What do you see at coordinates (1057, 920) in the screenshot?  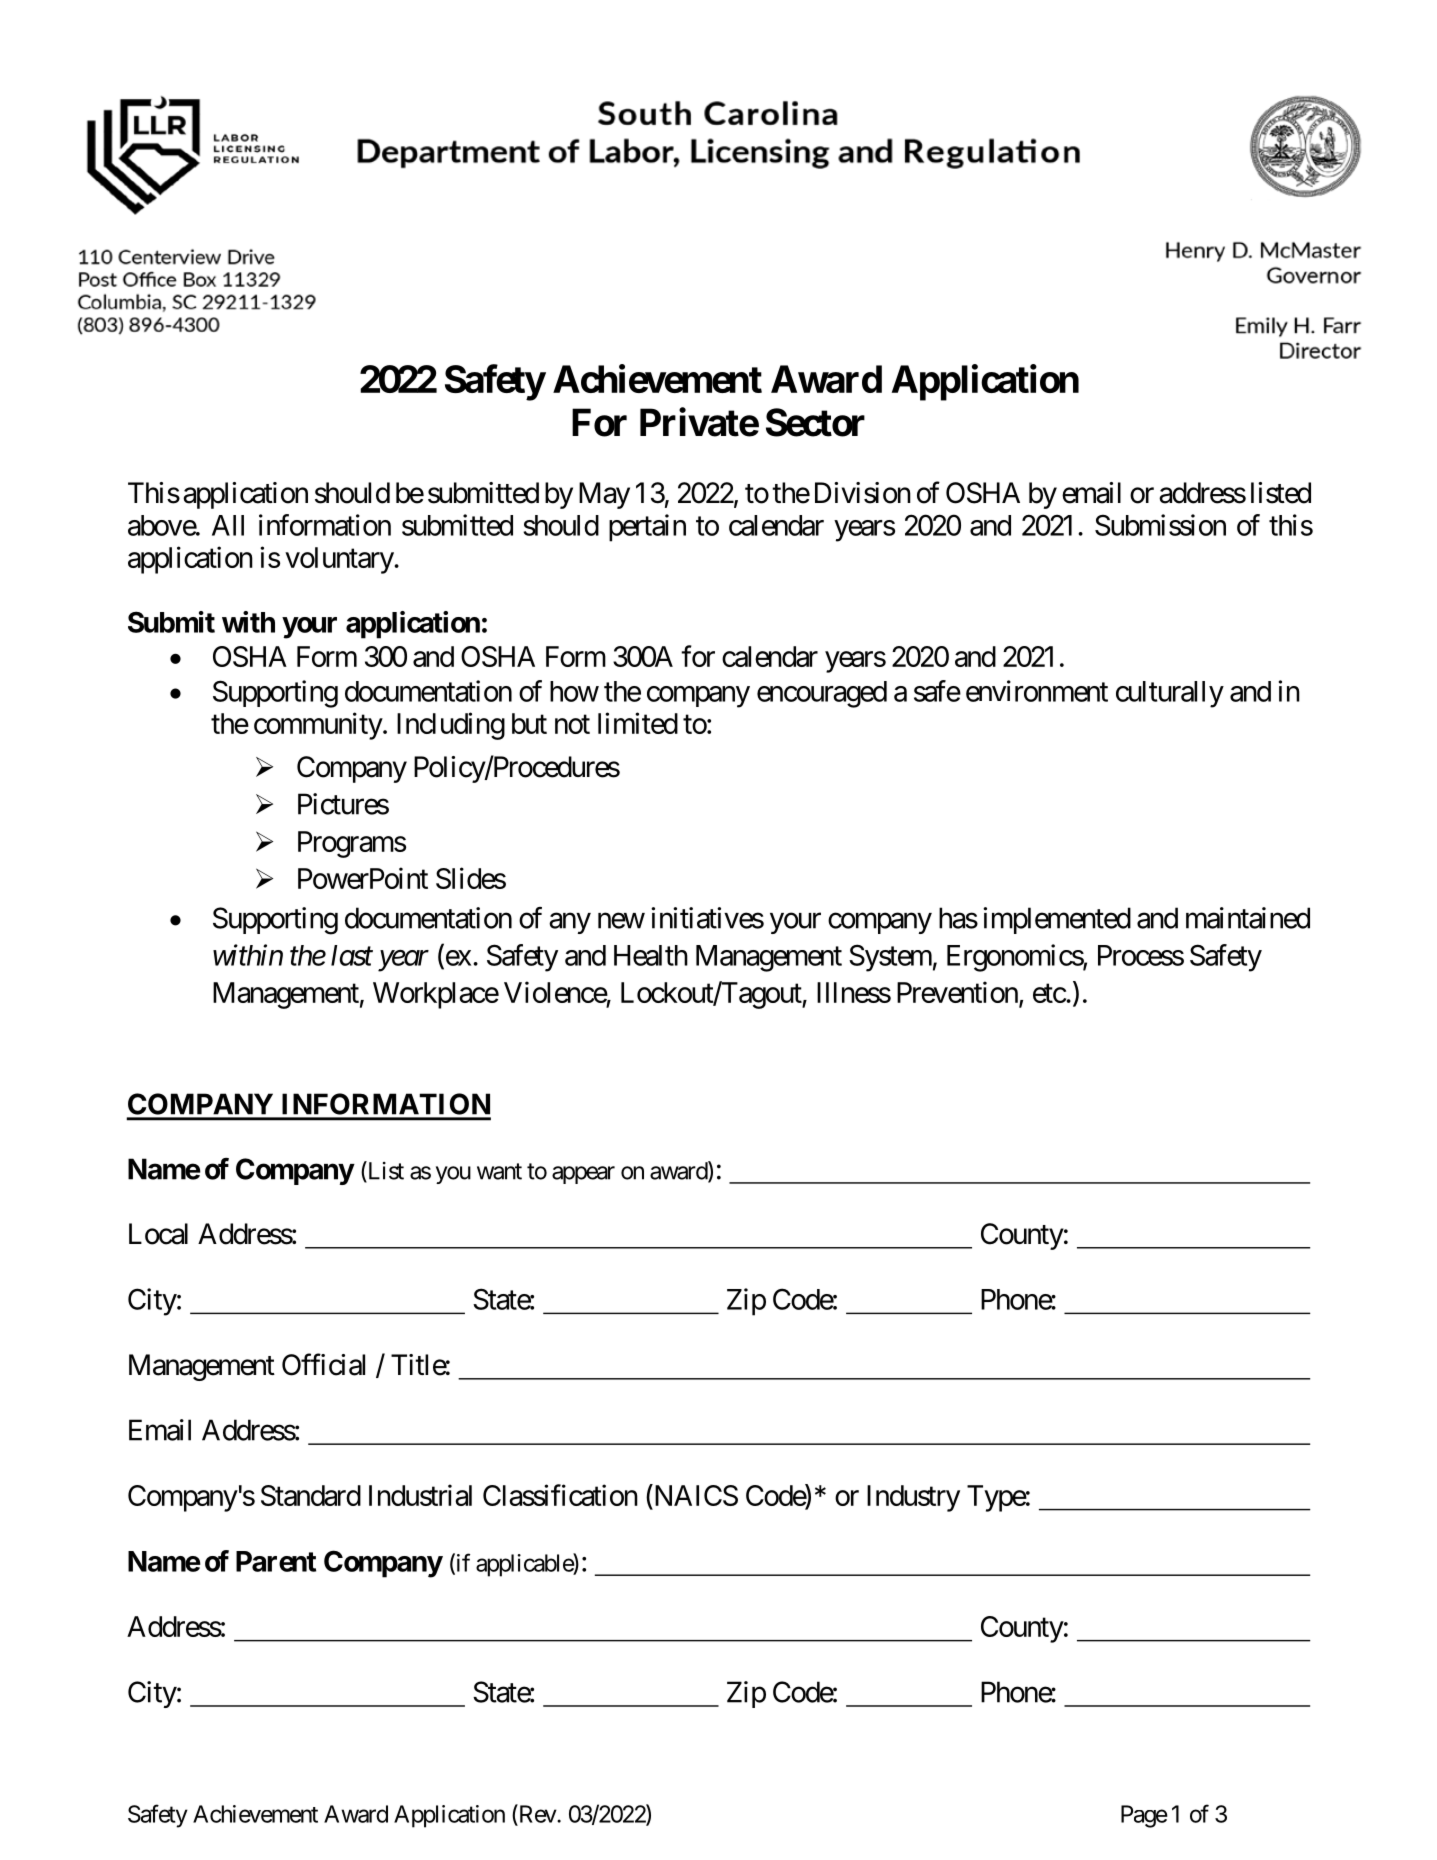 I see `implemented` at bounding box center [1057, 920].
